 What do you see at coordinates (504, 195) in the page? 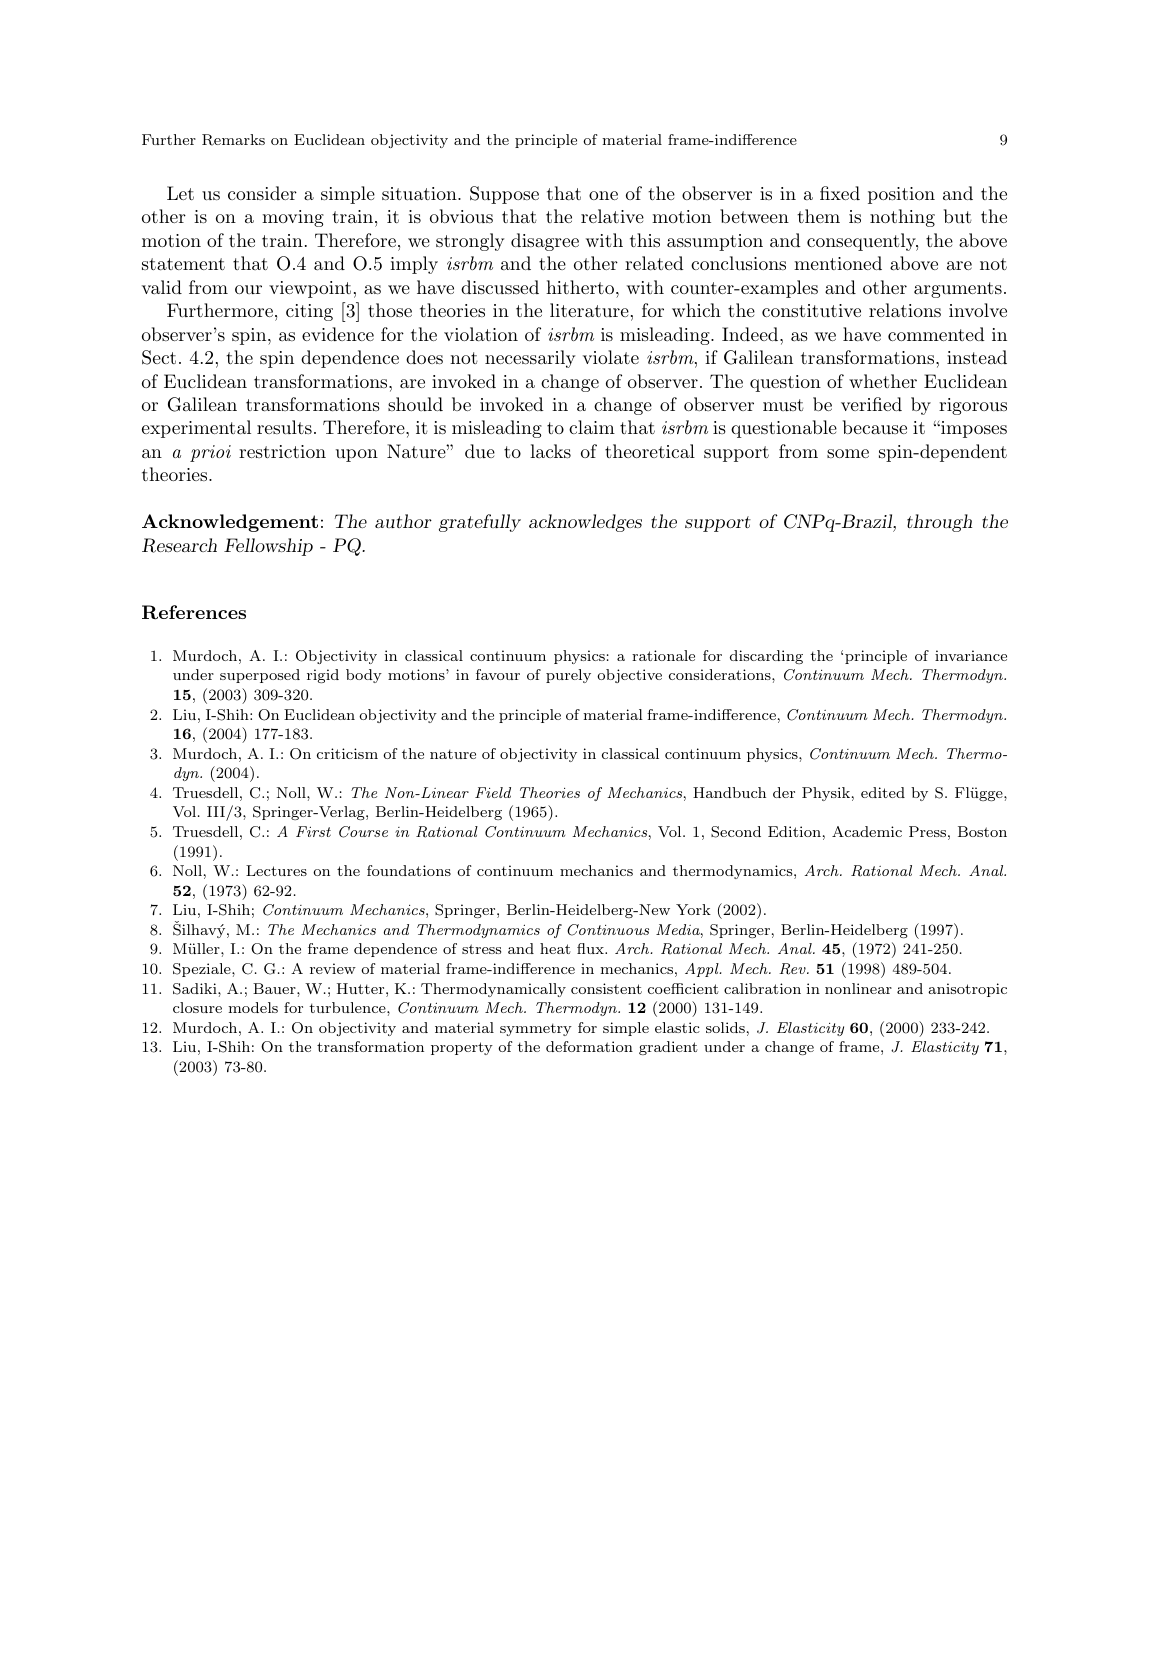
I see `Suppose` at bounding box center [504, 195].
